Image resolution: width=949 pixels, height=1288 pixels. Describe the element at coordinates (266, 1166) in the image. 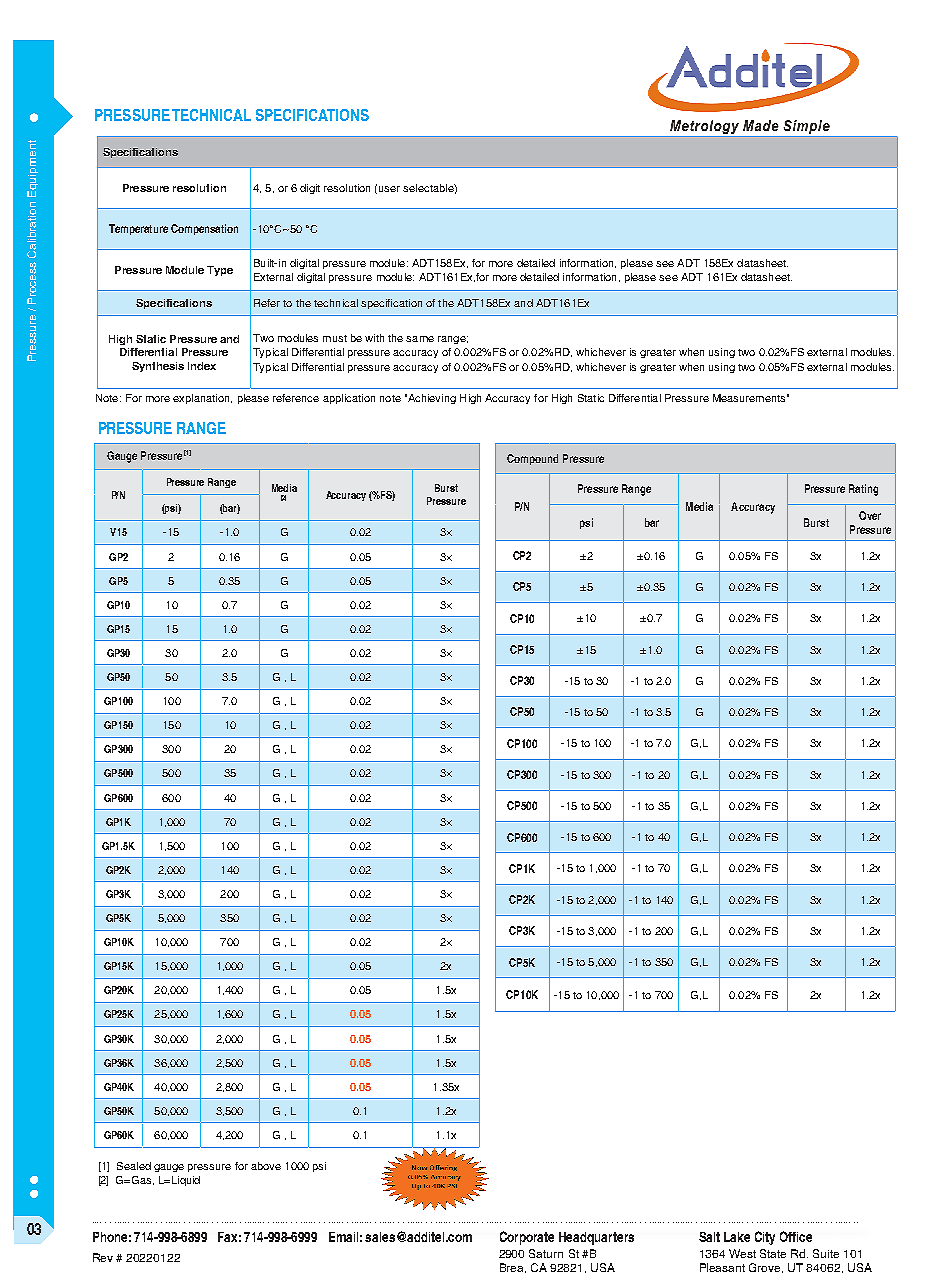

I see `above` at that location.
